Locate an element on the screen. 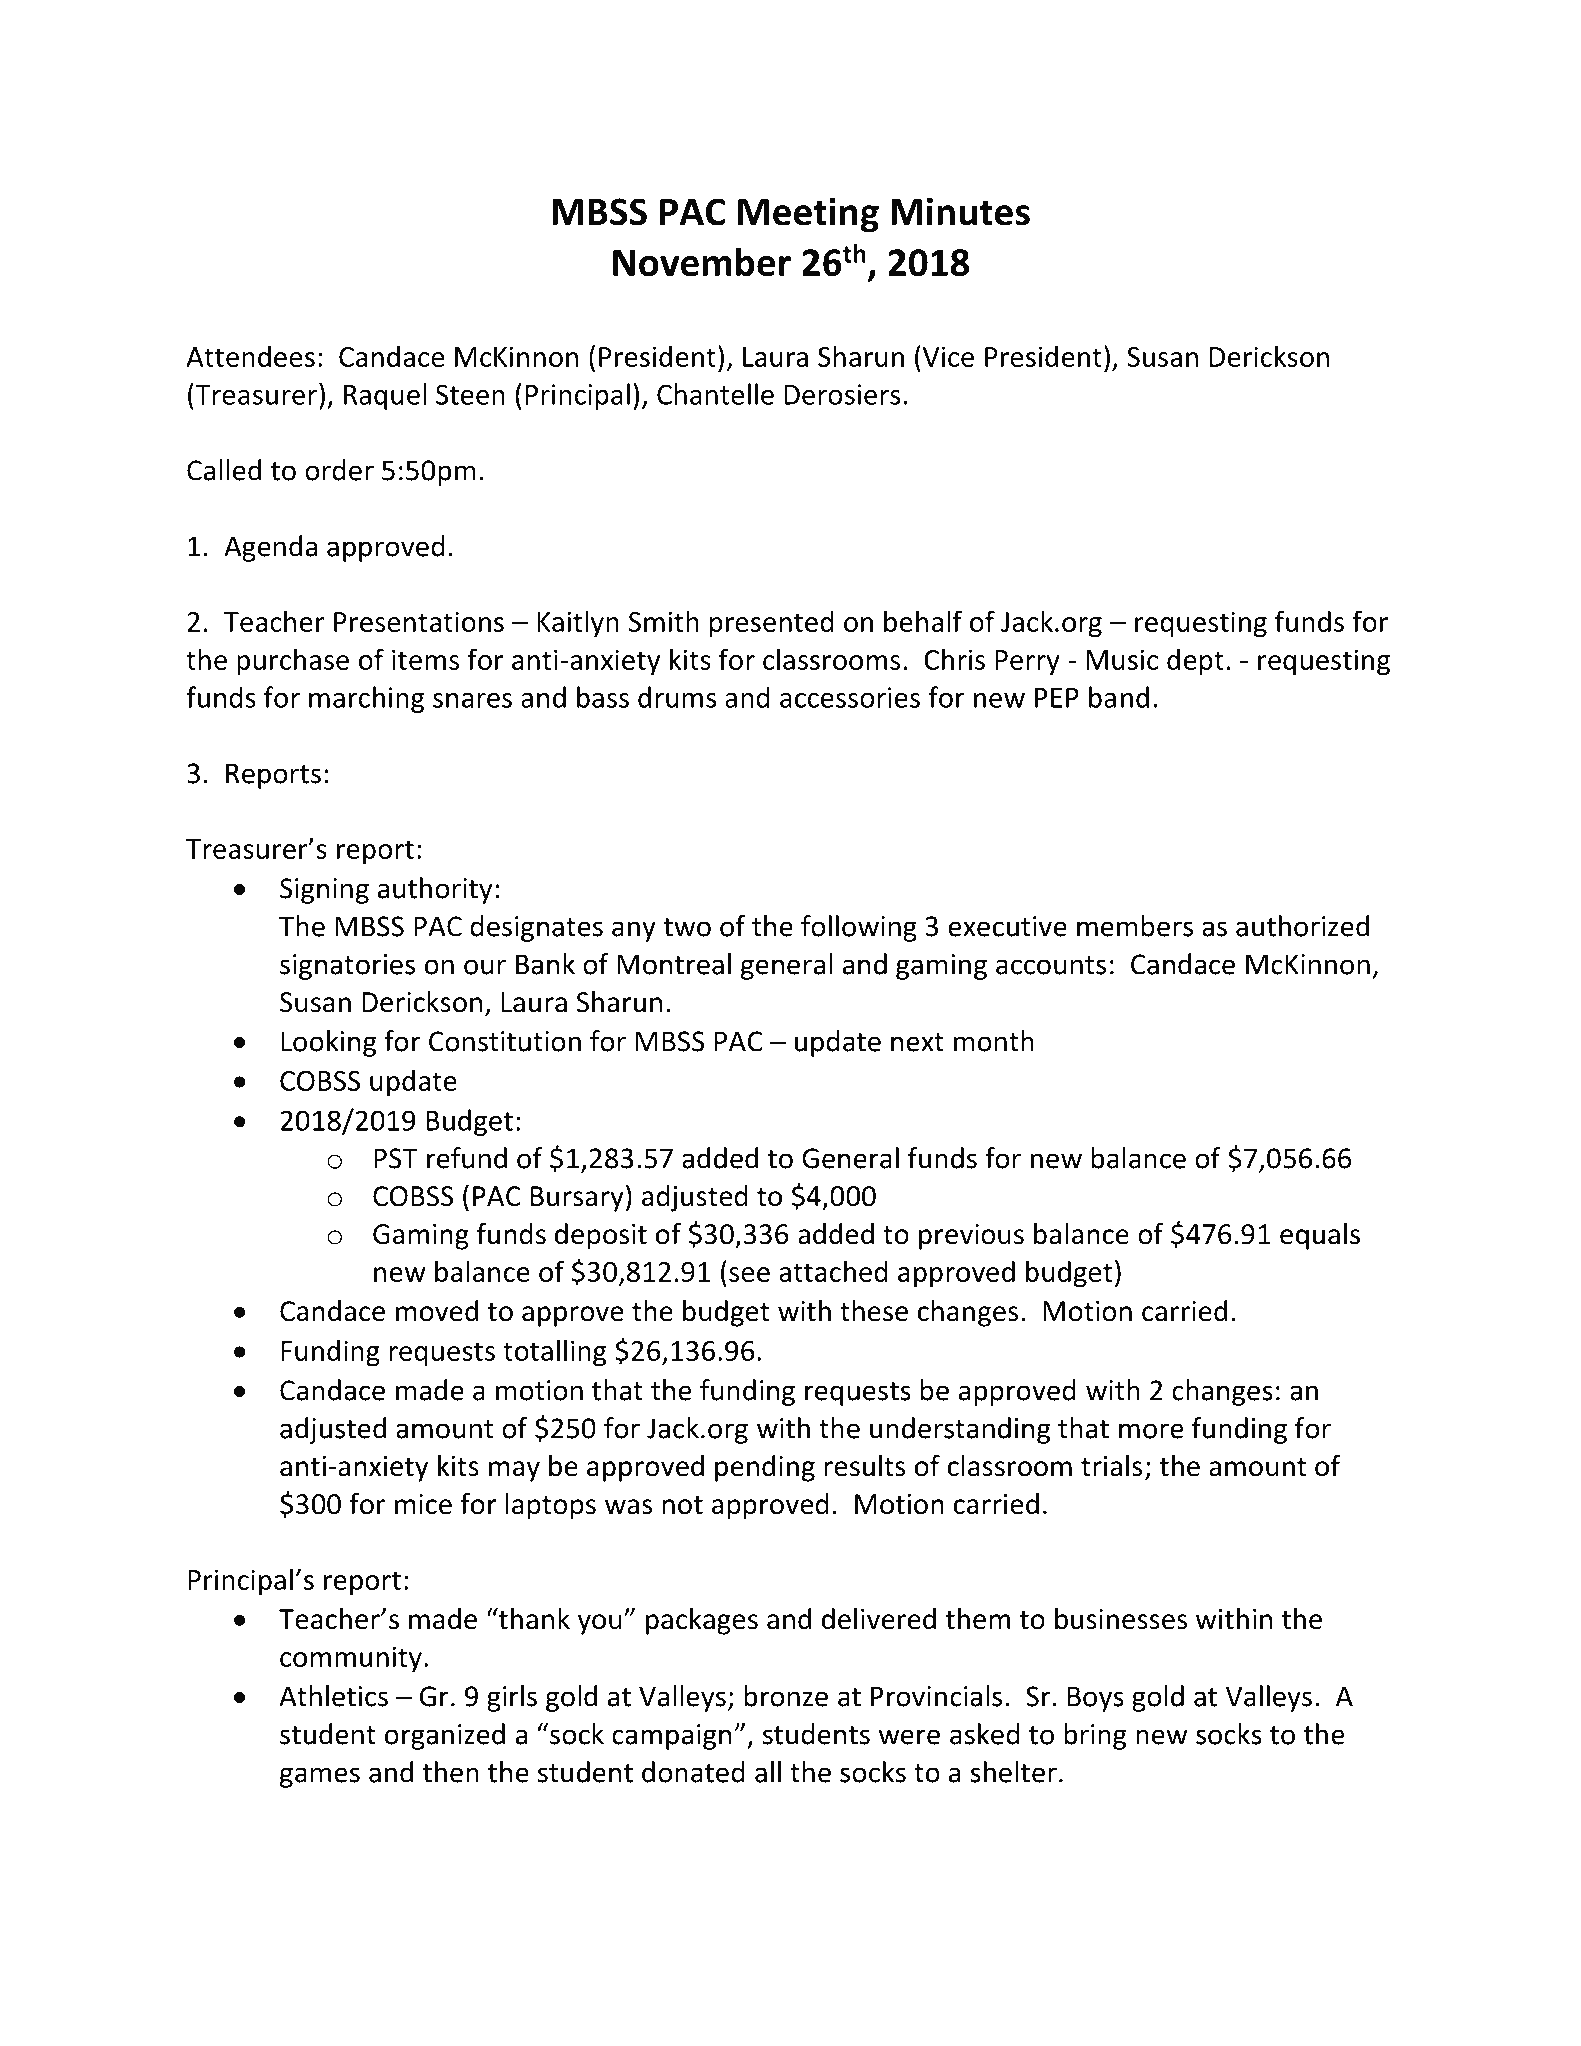  Attendees is located at coordinates (250, 356).
